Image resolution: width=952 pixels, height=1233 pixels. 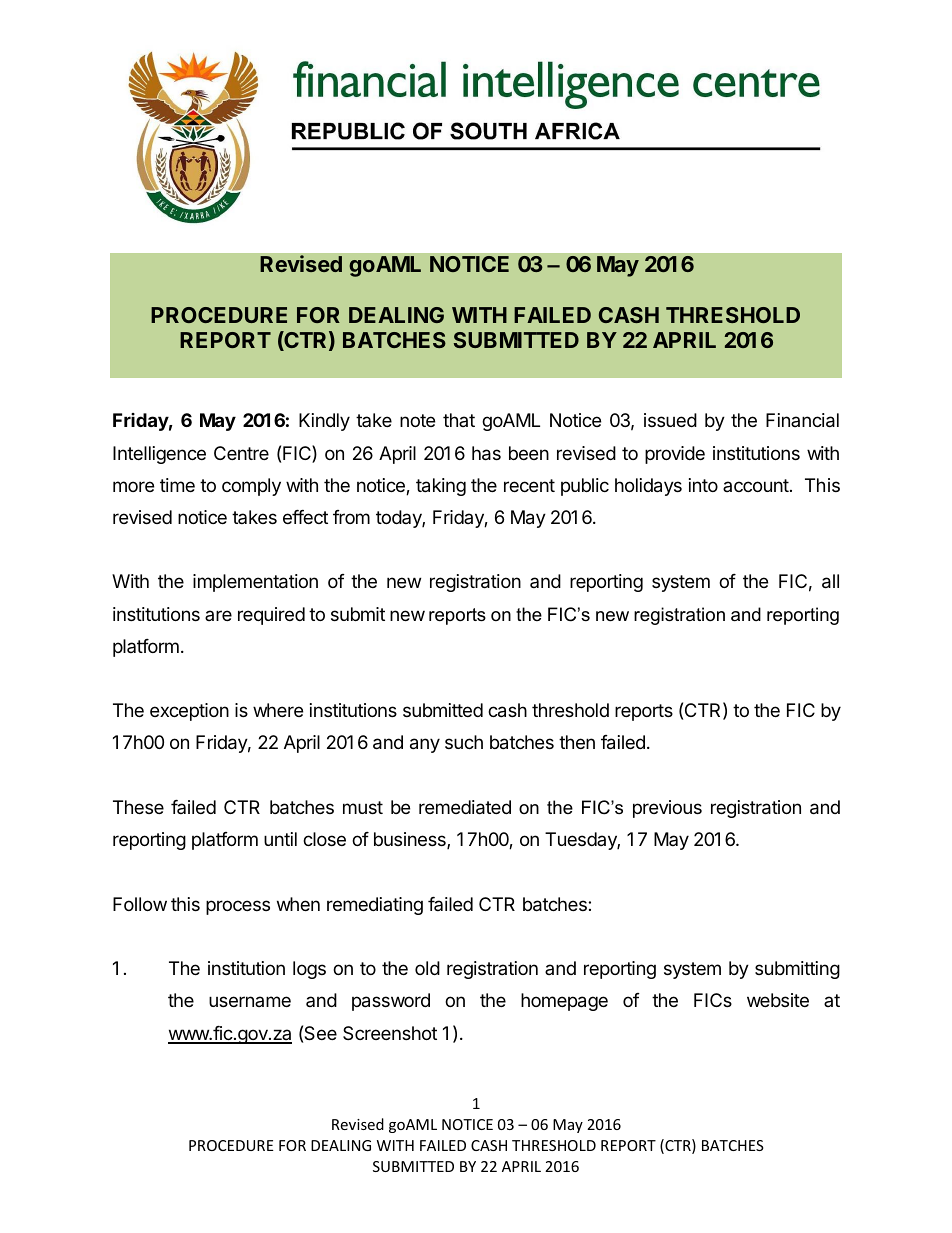 What do you see at coordinates (486, 453) in the page?
I see `has` at bounding box center [486, 453].
